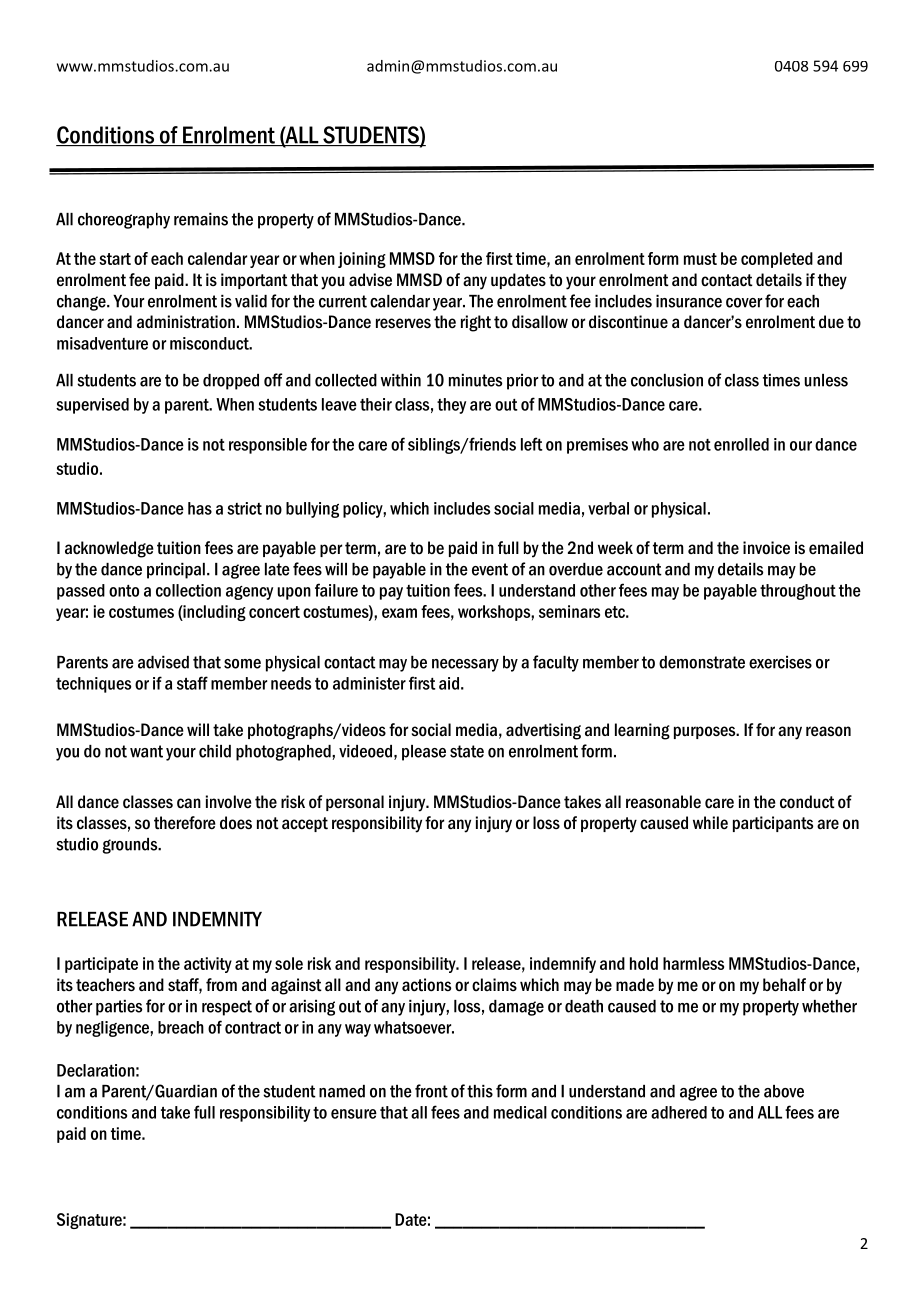 The height and width of the screenshot is (1308, 924). What do you see at coordinates (777, 260) in the screenshot?
I see `completed` at bounding box center [777, 260].
